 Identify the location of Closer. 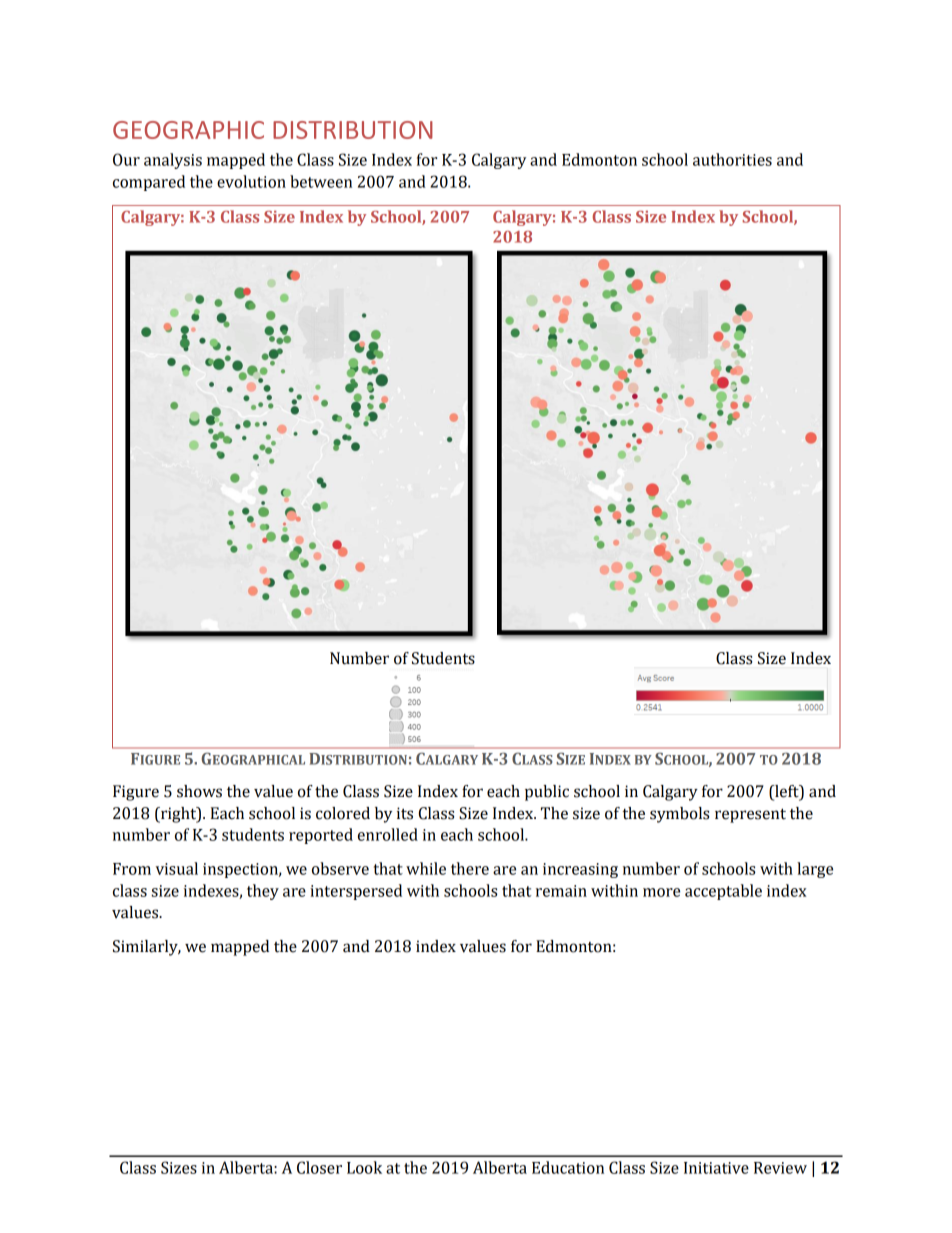
(319, 1167).
